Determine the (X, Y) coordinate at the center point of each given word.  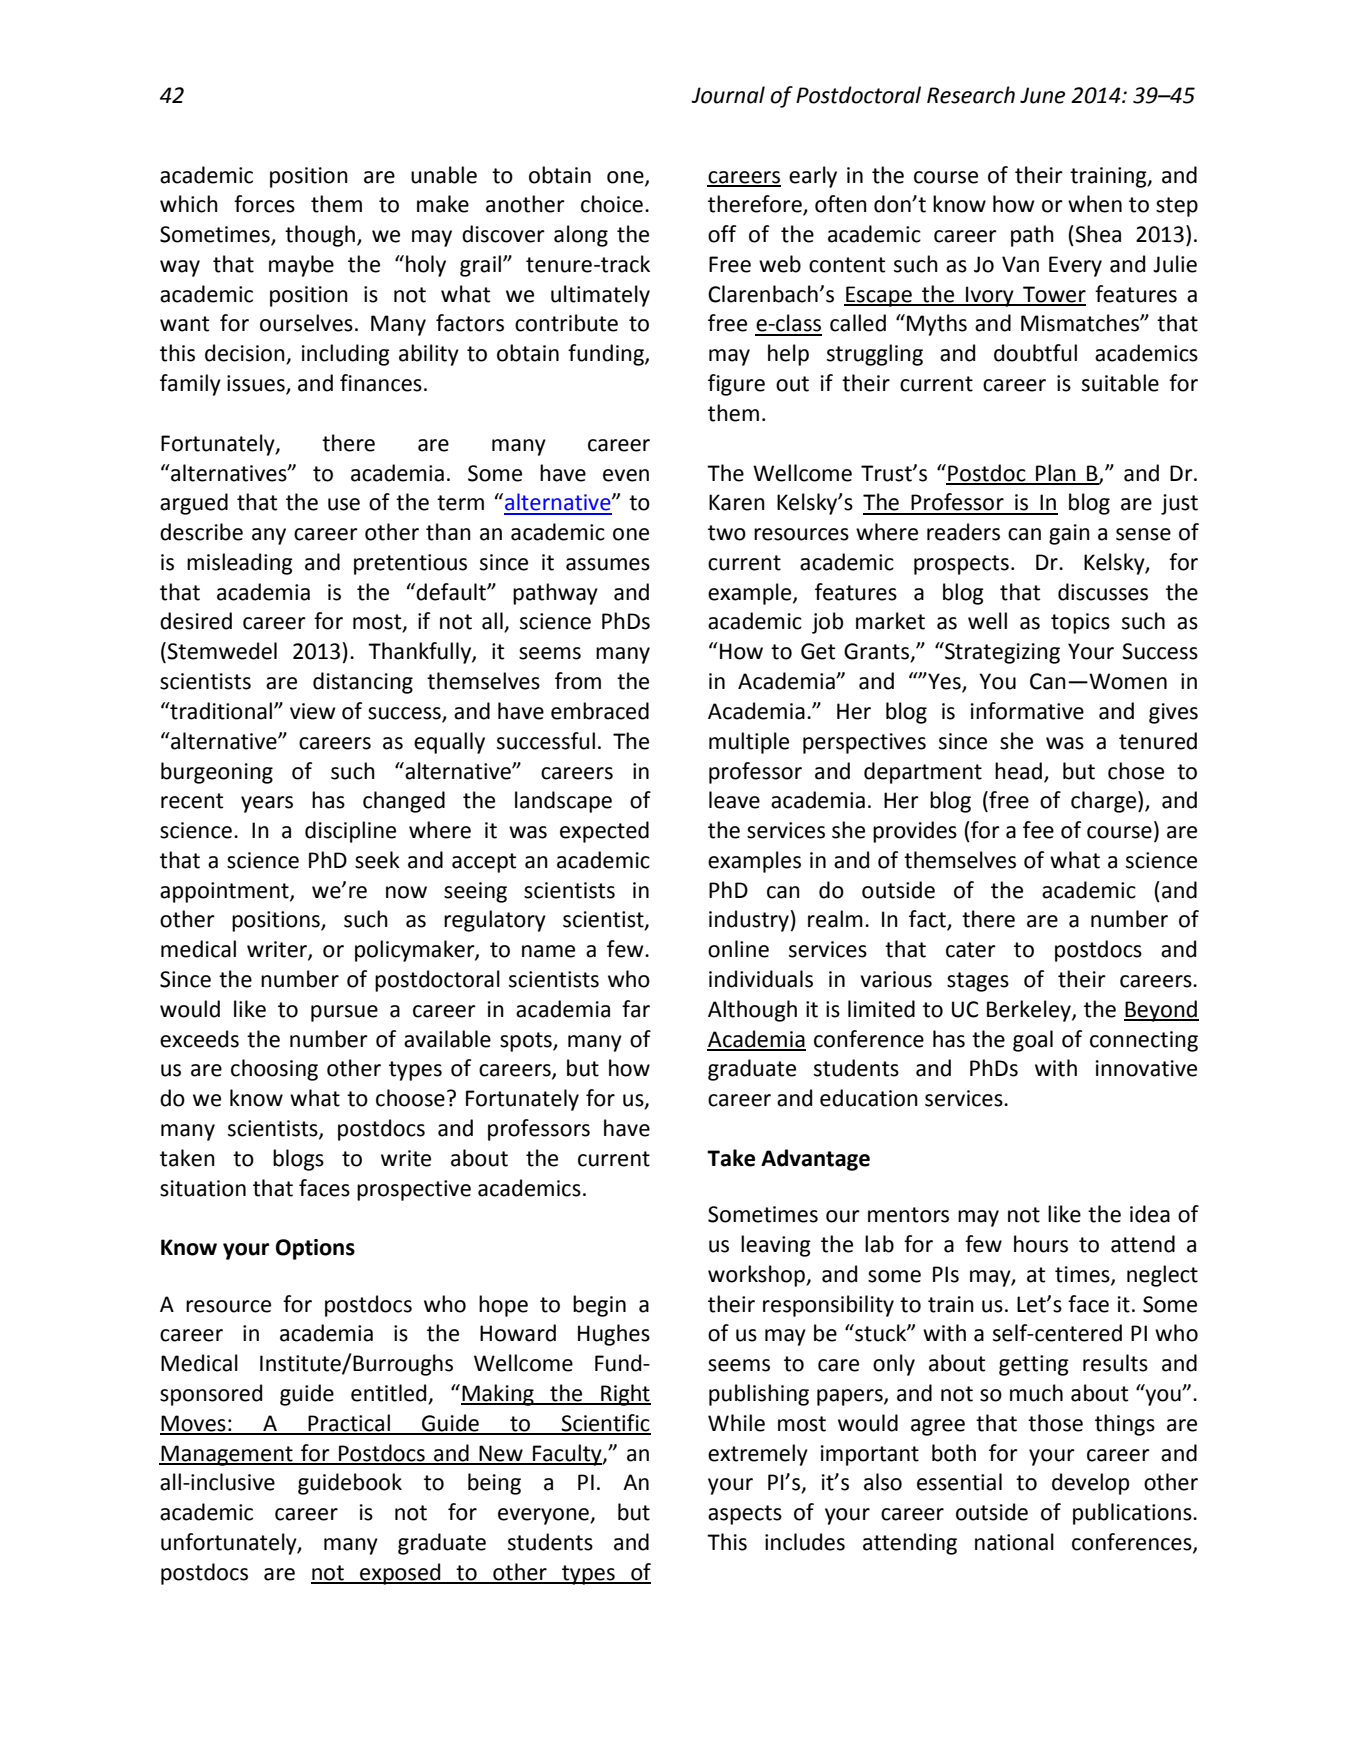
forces (264, 204)
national (1014, 1542)
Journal (728, 95)
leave (734, 800)
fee (1038, 830)
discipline (350, 832)
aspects (745, 1515)
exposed (400, 1574)
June (1042, 95)
